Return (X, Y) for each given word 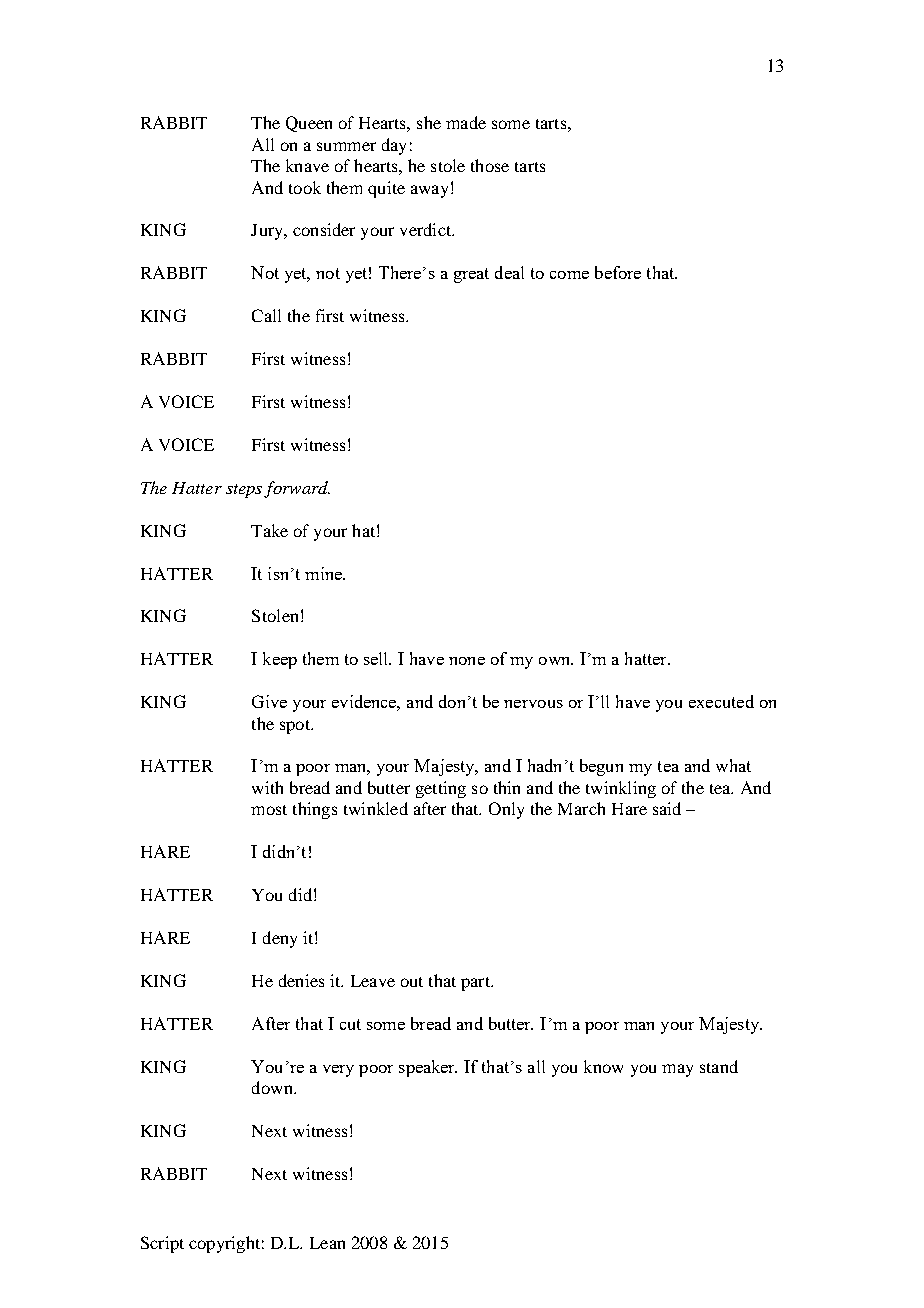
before (618, 272)
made (466, 122)
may (677, 1070)
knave (307, 165)
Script (162, 1244)
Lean (327, 1243)
